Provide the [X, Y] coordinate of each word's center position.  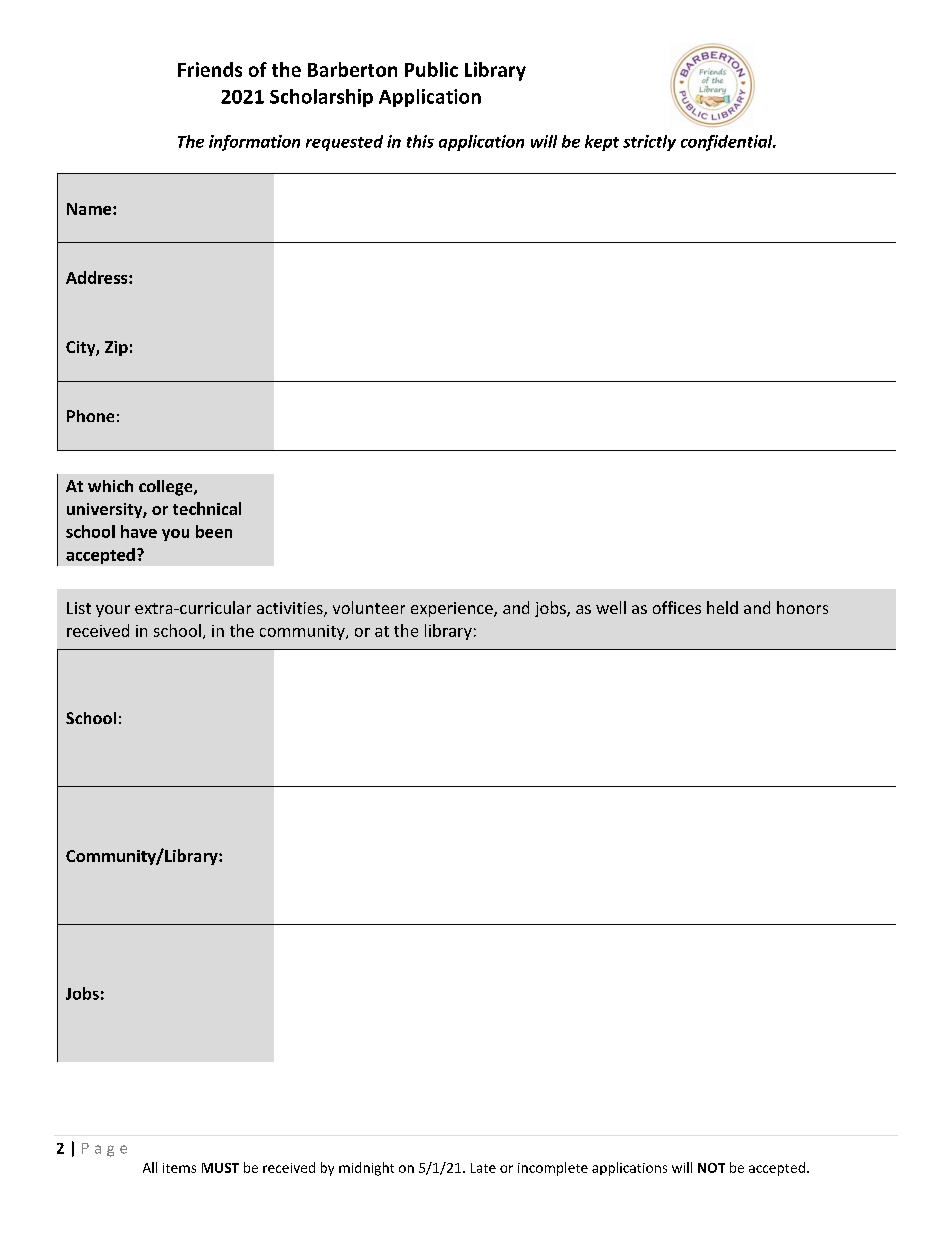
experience [453, 609]
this [420, 141]
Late [483, 1168]
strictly [649, 143]
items [179, 1168]
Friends [210, 69]
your [113, 611]
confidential [728, 143]
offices [677, 607]
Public [431, 69]
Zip [116, 348]
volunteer [369, 607]
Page [104, 1150]
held [722, 607]
